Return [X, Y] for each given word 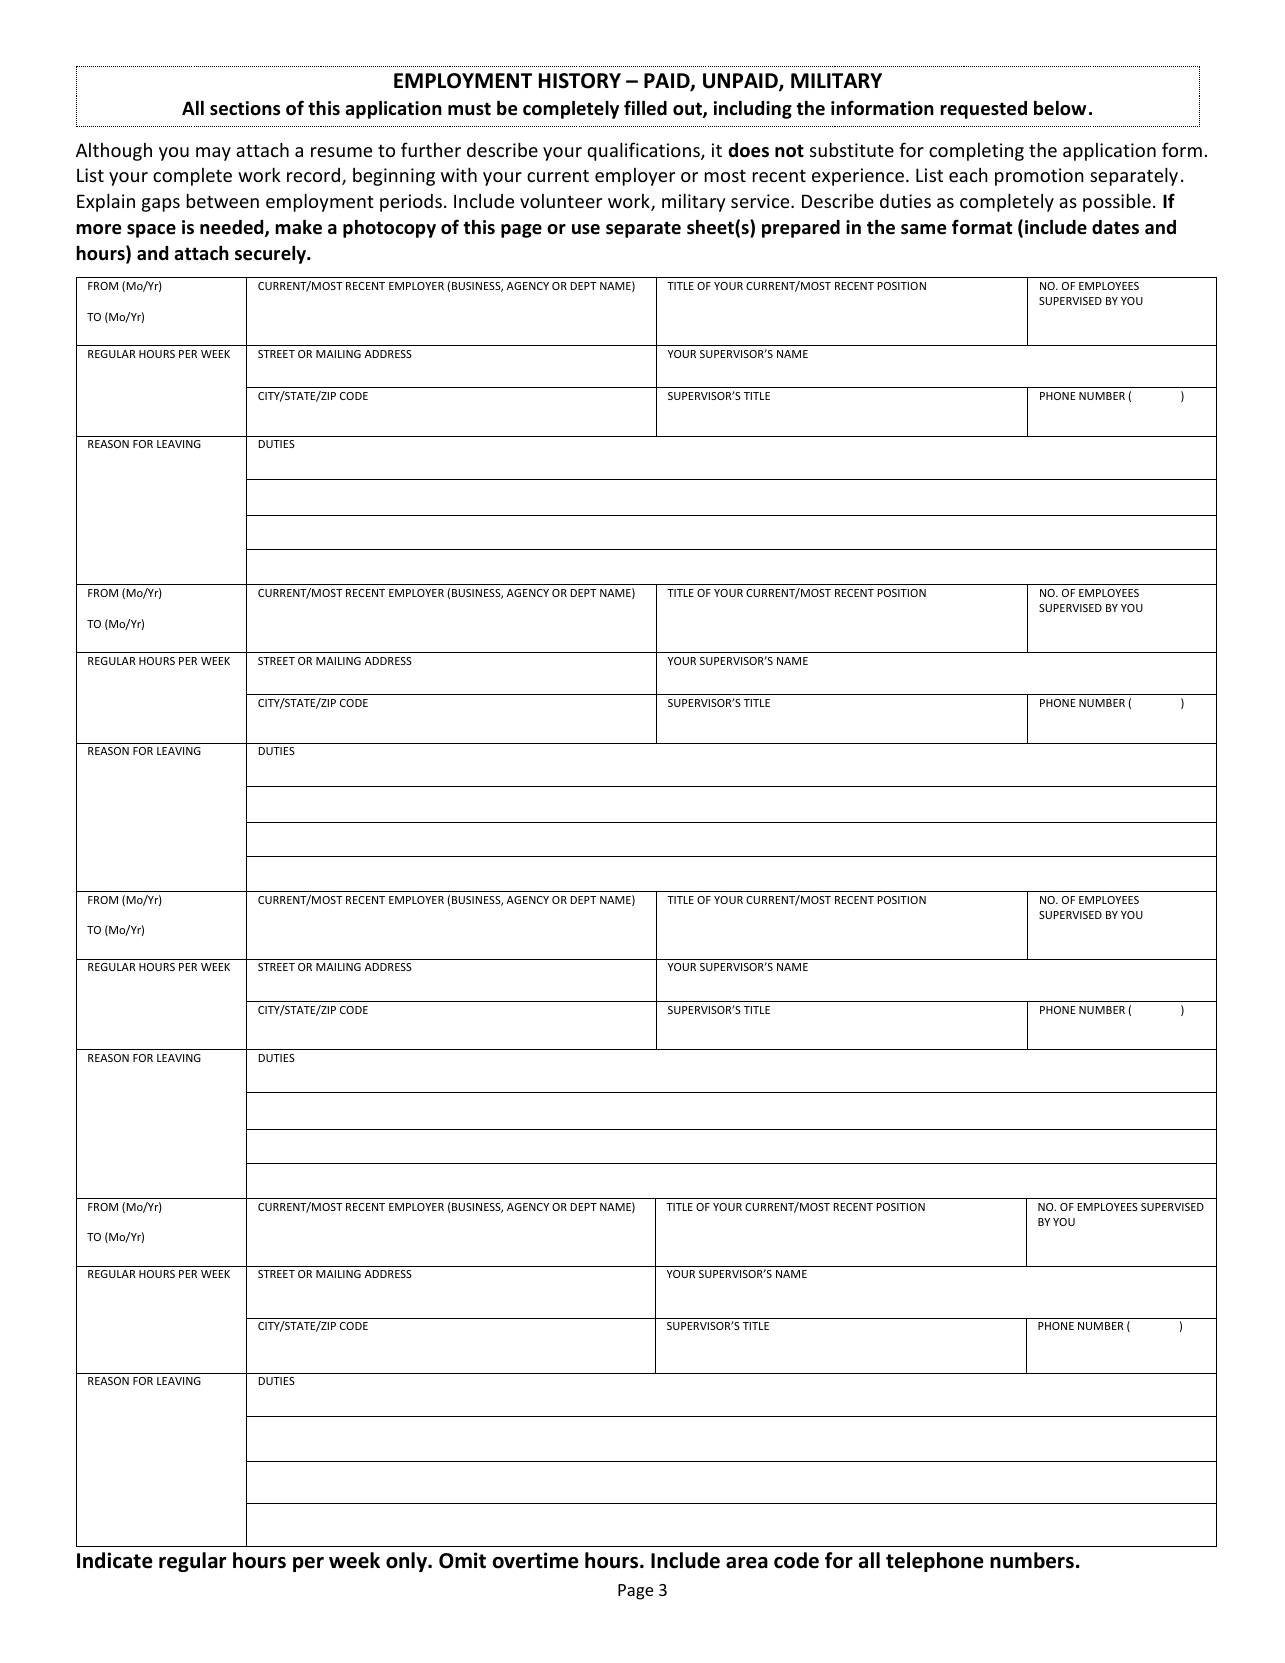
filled [645, 108]
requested [983, 110]
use [586, 229]
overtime [536, 1560]
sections [245, 108]
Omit [462, 1560]
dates [1115, 227]
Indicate [115, 1560]
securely [272, 254]
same [923, 229]
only [407, 1562]
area [747, 1563]
